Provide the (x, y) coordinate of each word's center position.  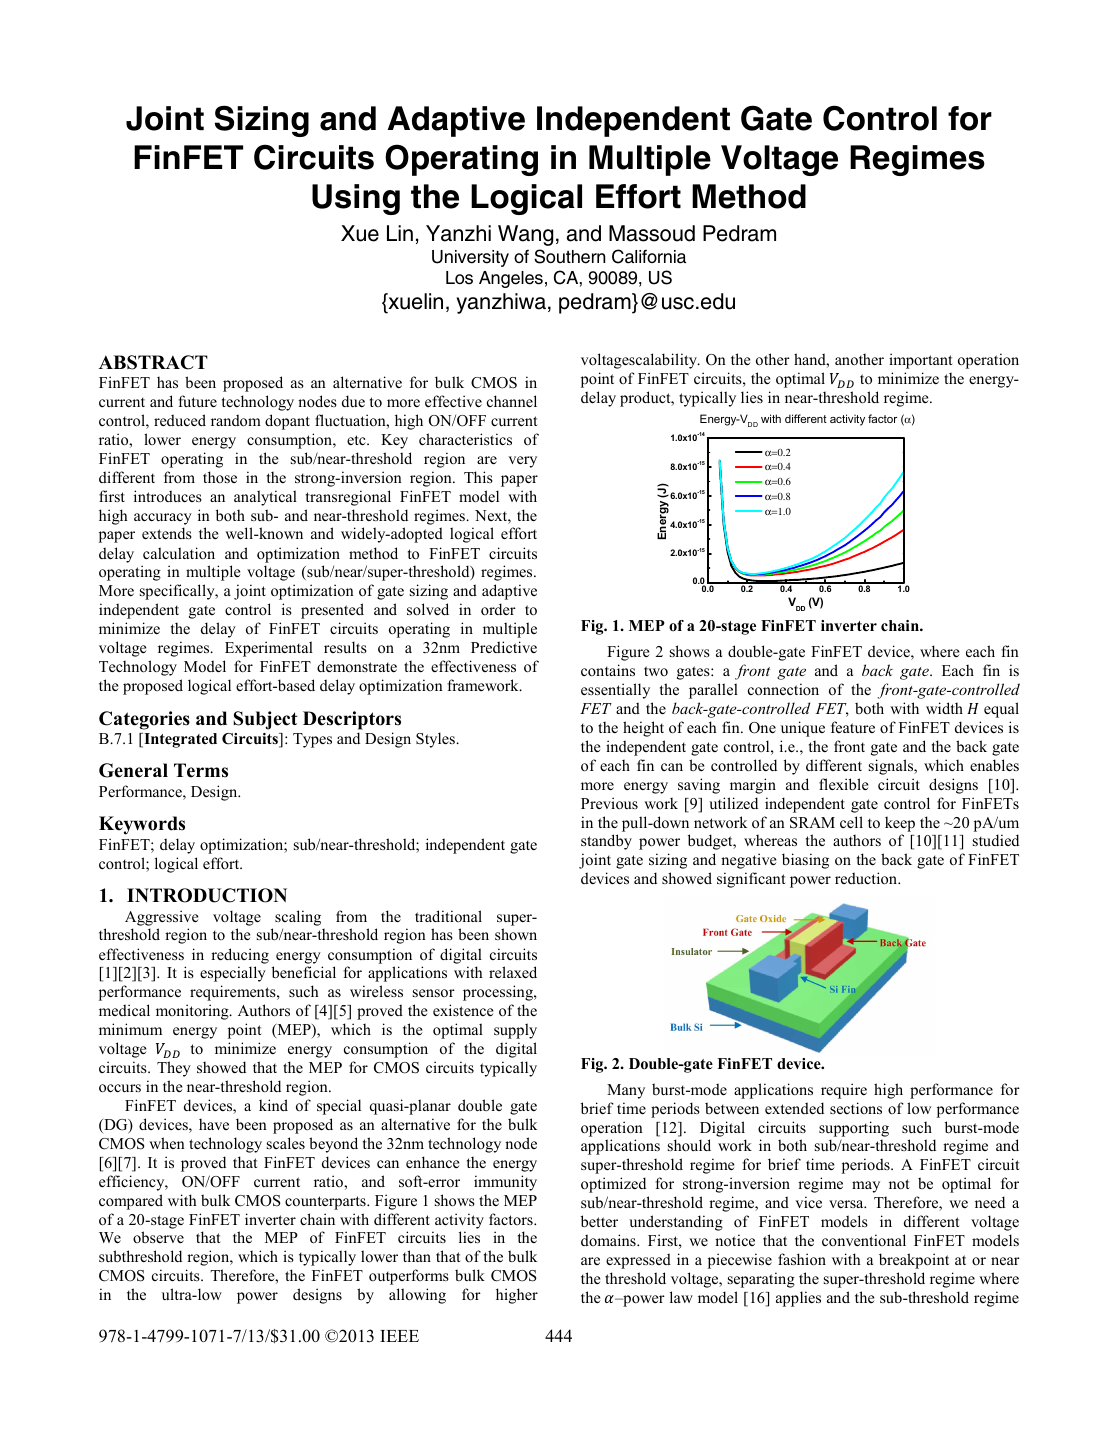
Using (356, 199)
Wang (525, 235)
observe (158, 1237)
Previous (609, 803)
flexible (843, 784)
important (920, 361)
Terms (201, 770)
